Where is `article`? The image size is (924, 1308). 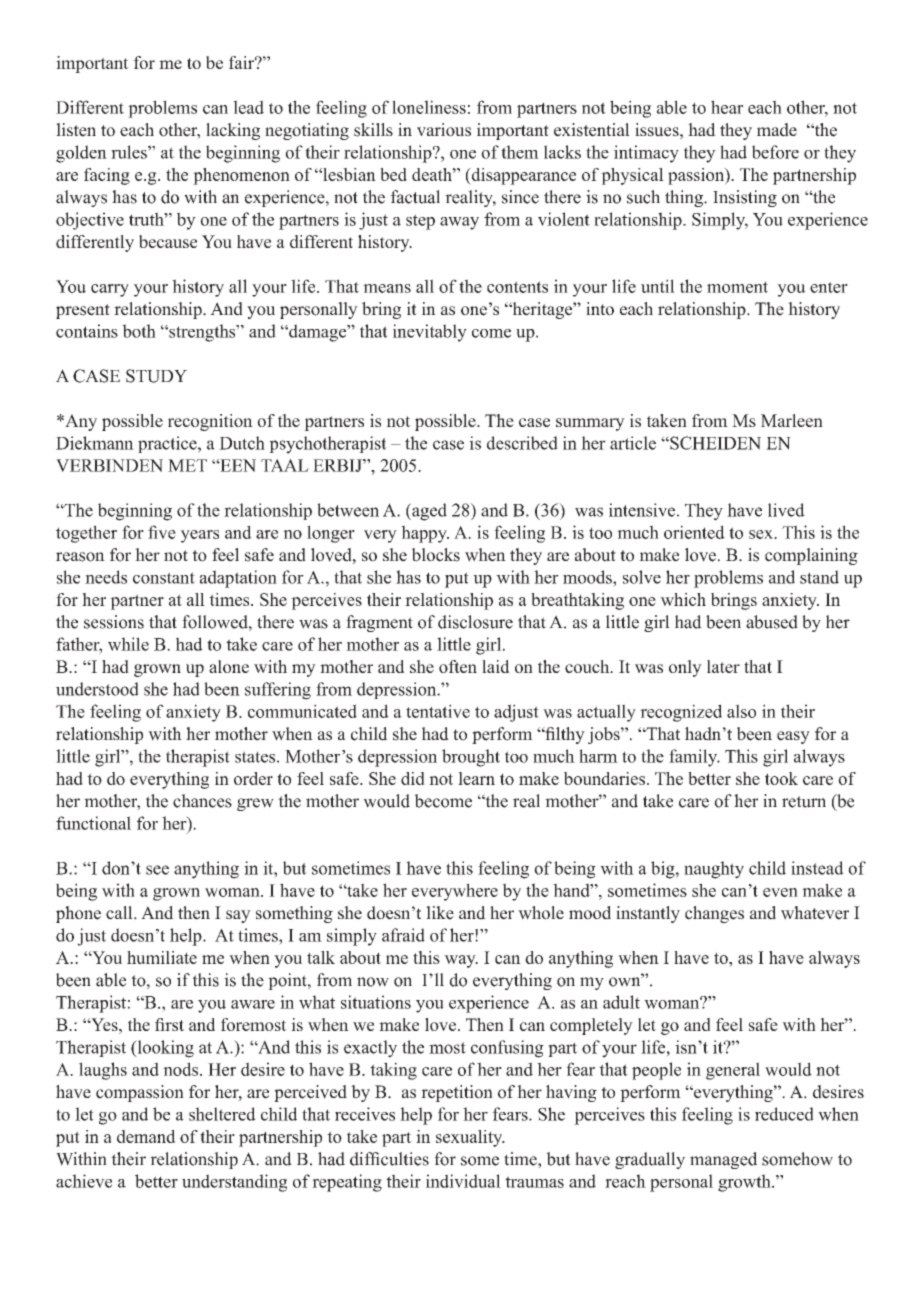 article is located at coordinates (633, 443).
